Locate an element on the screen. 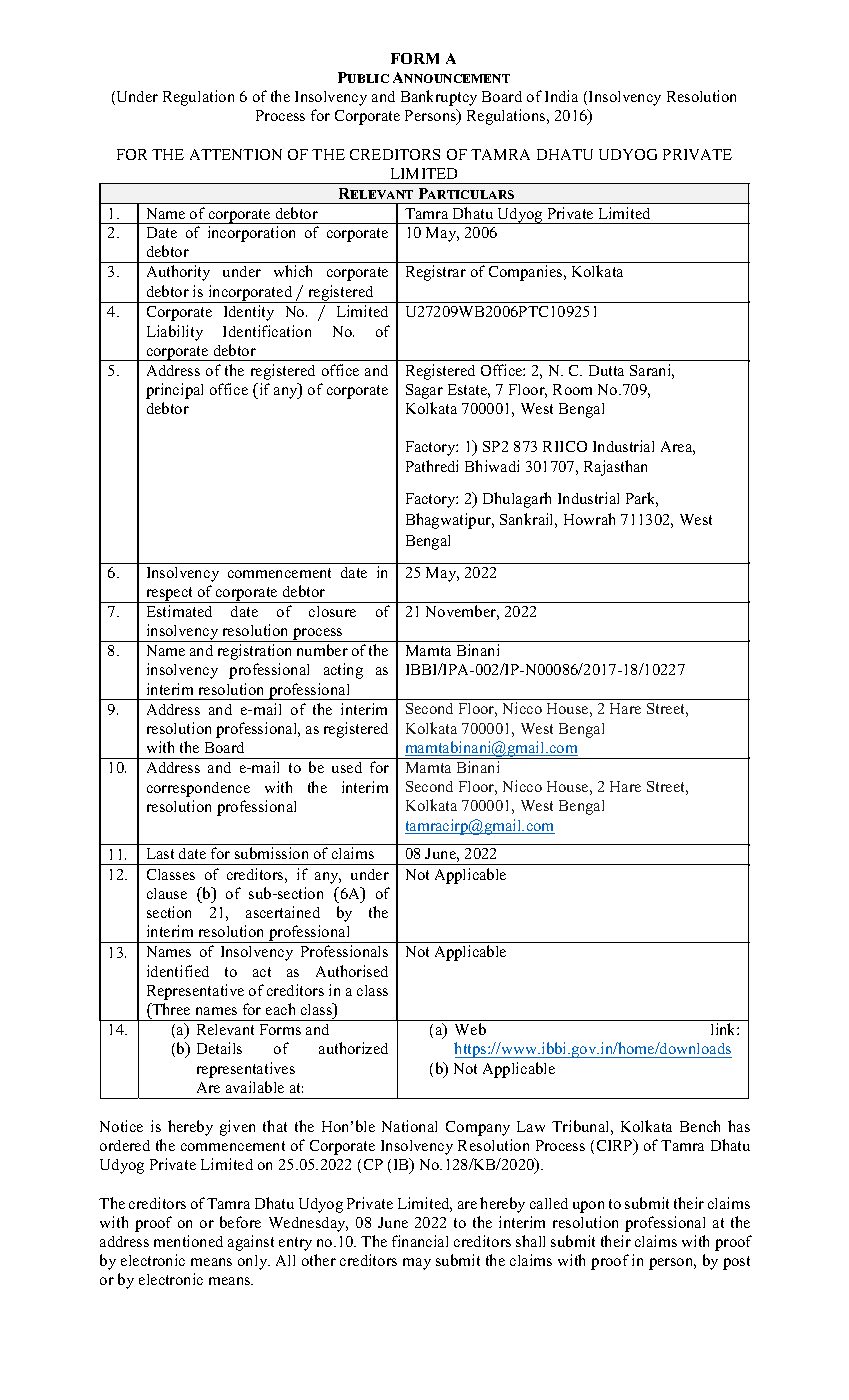 This screenshot has height=1400, width=849. Bench is located at coordinates (700, 1126).
